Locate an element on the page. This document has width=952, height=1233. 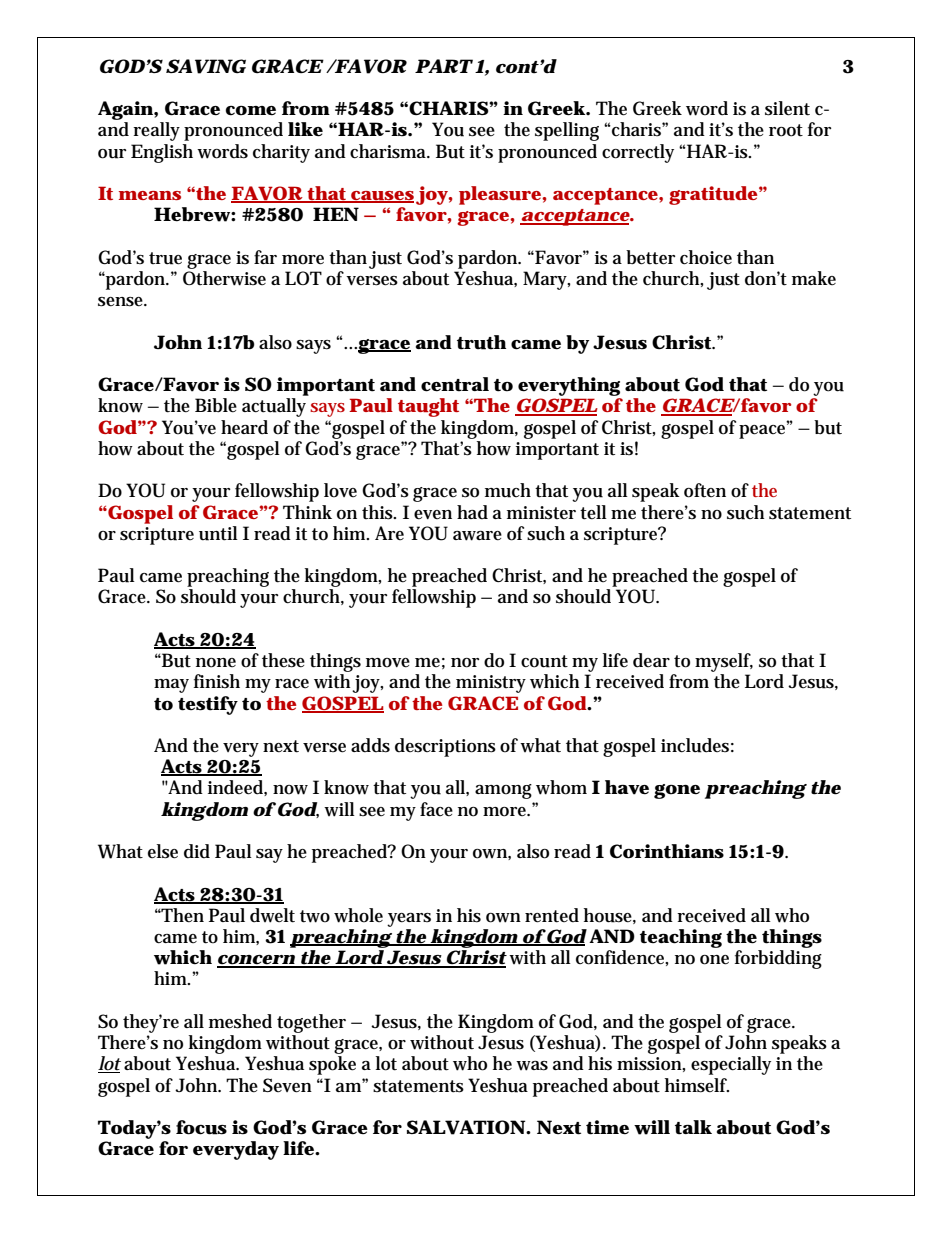
spelling is located at coordinates (567, 131).
